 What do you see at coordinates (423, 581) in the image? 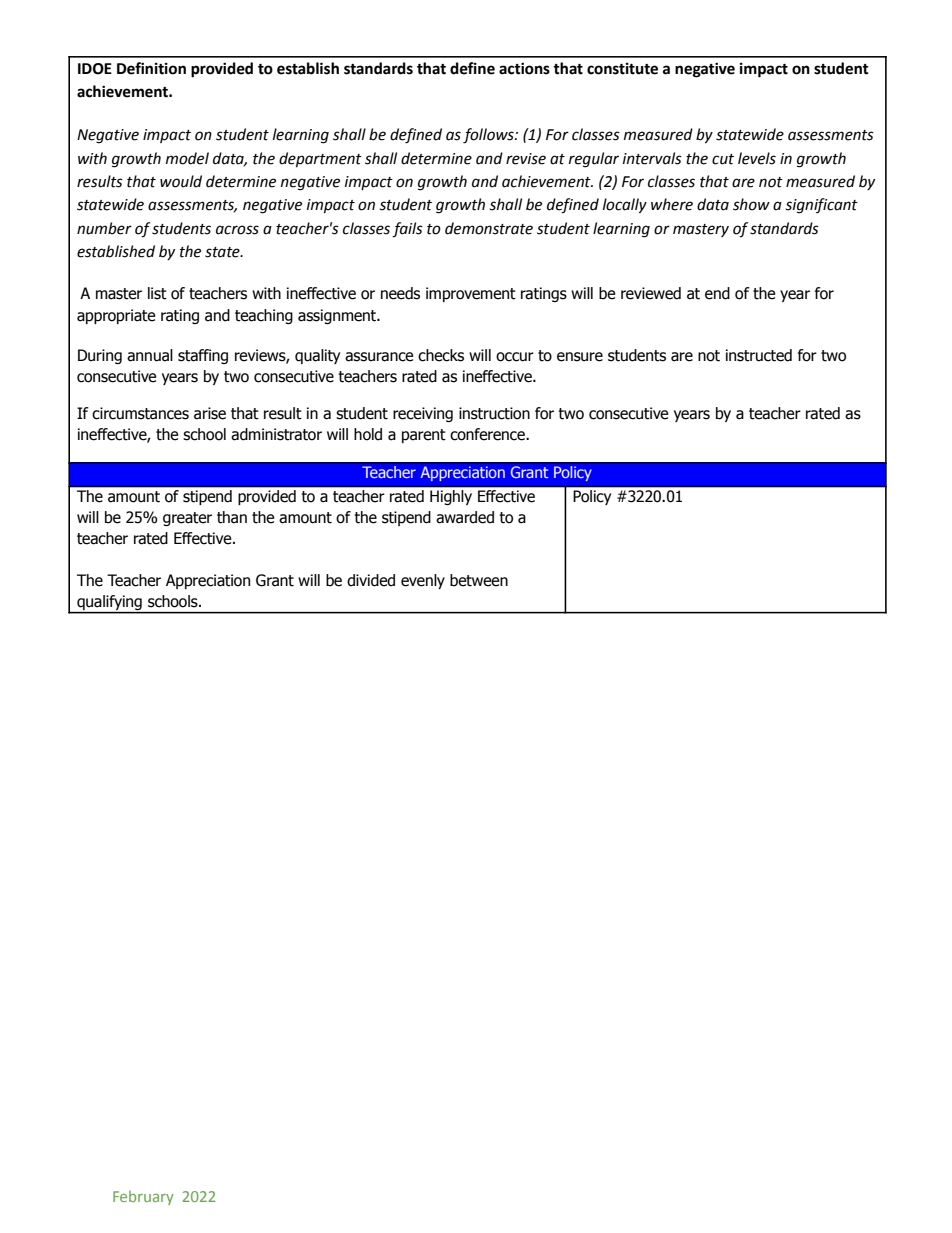
I see `evenly` at bounding box center [423, 581].
